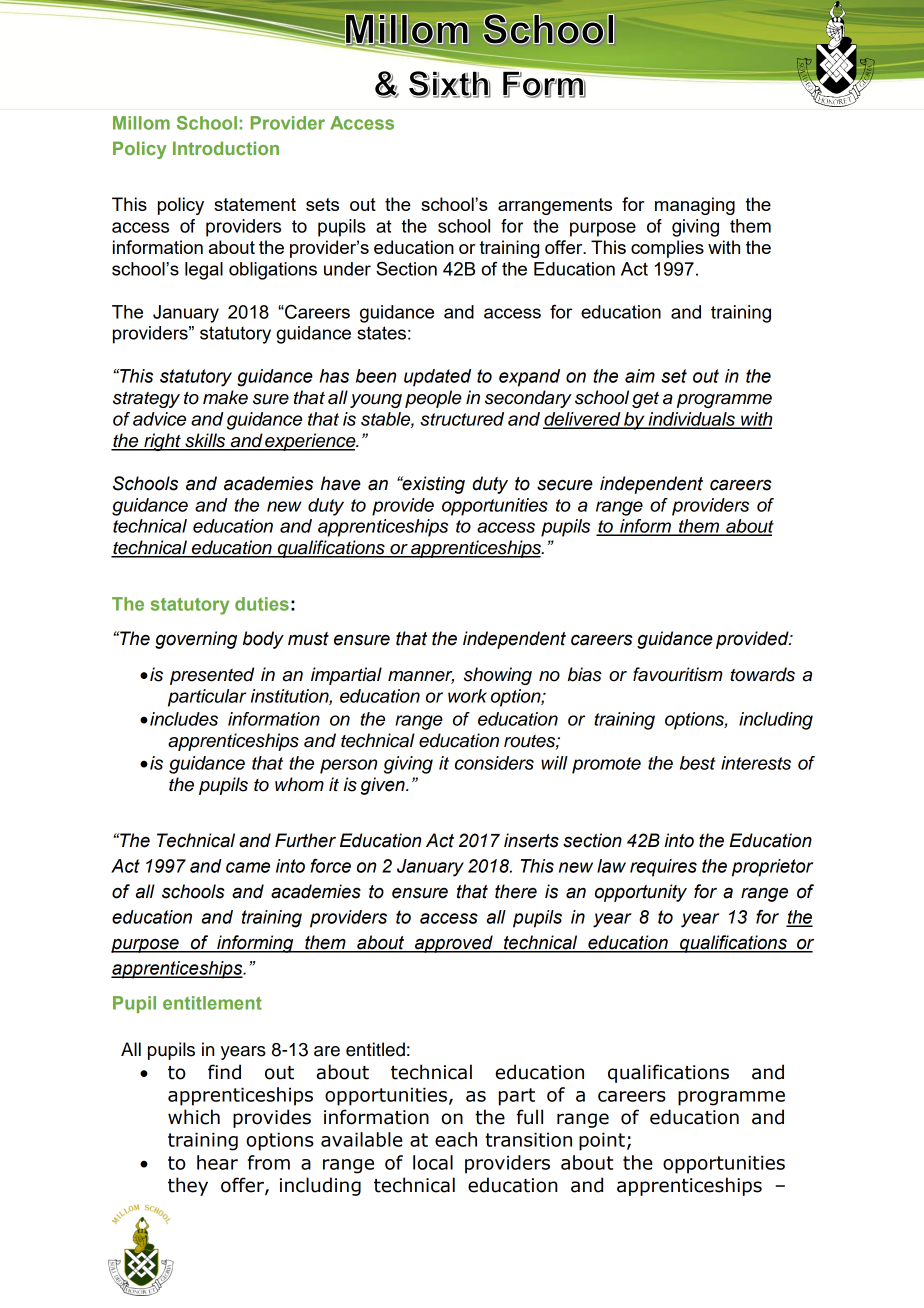  What do you see at coordinates (205, 441) in the screenshot?
I see `skills` at bounding box center [205, 441].
